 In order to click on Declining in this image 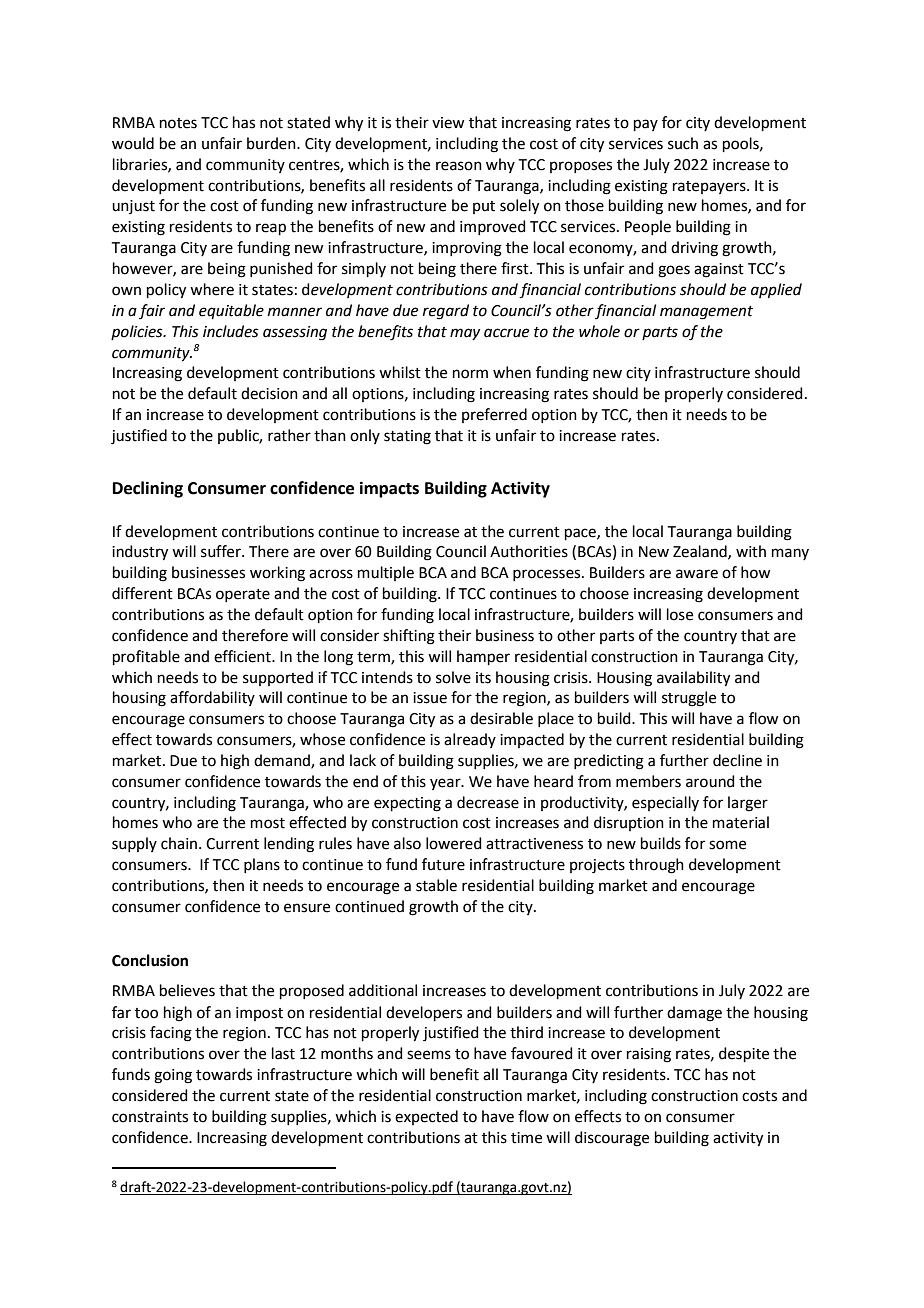, I will do `click(148, 489)`.
